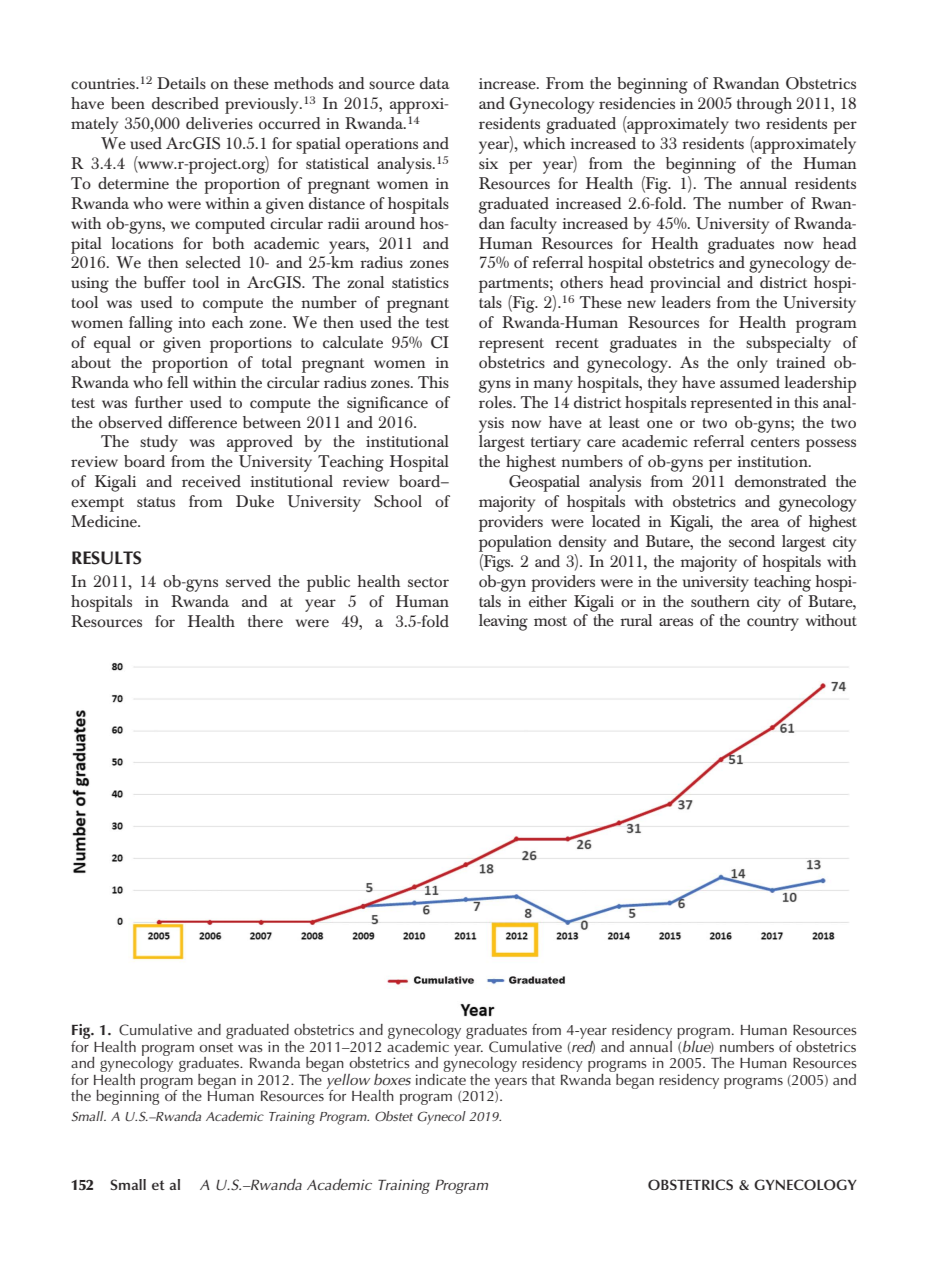 This page has height=1288, width=928. What do you see at coordinates (773, 623) in the page?
I see `country` at bounding box center [773, 623].
